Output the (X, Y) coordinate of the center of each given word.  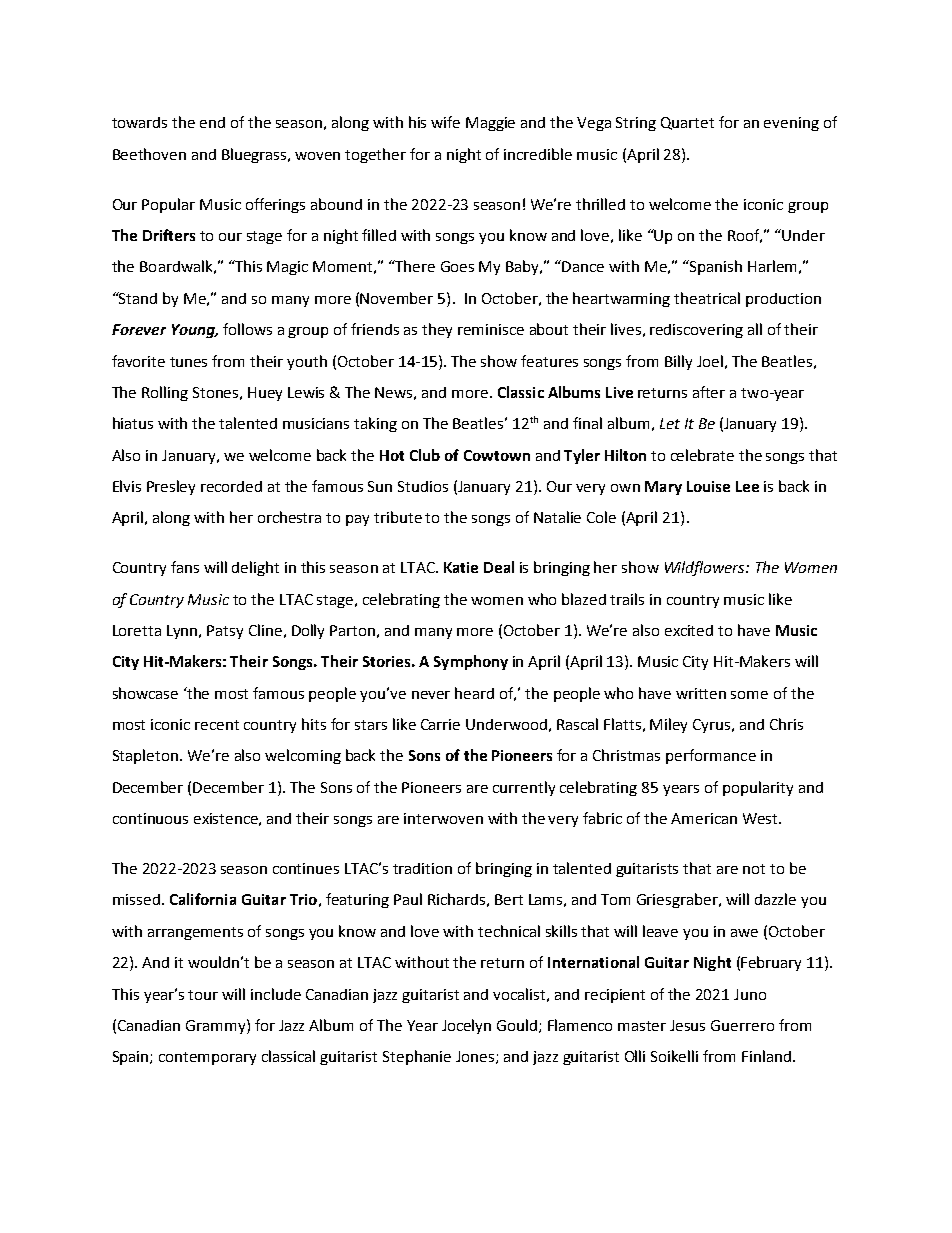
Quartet (687, 123)
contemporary (207, 1058)
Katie (461, 567)
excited (689, 630)
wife (445, 122)
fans (185, 567)
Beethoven (149, 154)
